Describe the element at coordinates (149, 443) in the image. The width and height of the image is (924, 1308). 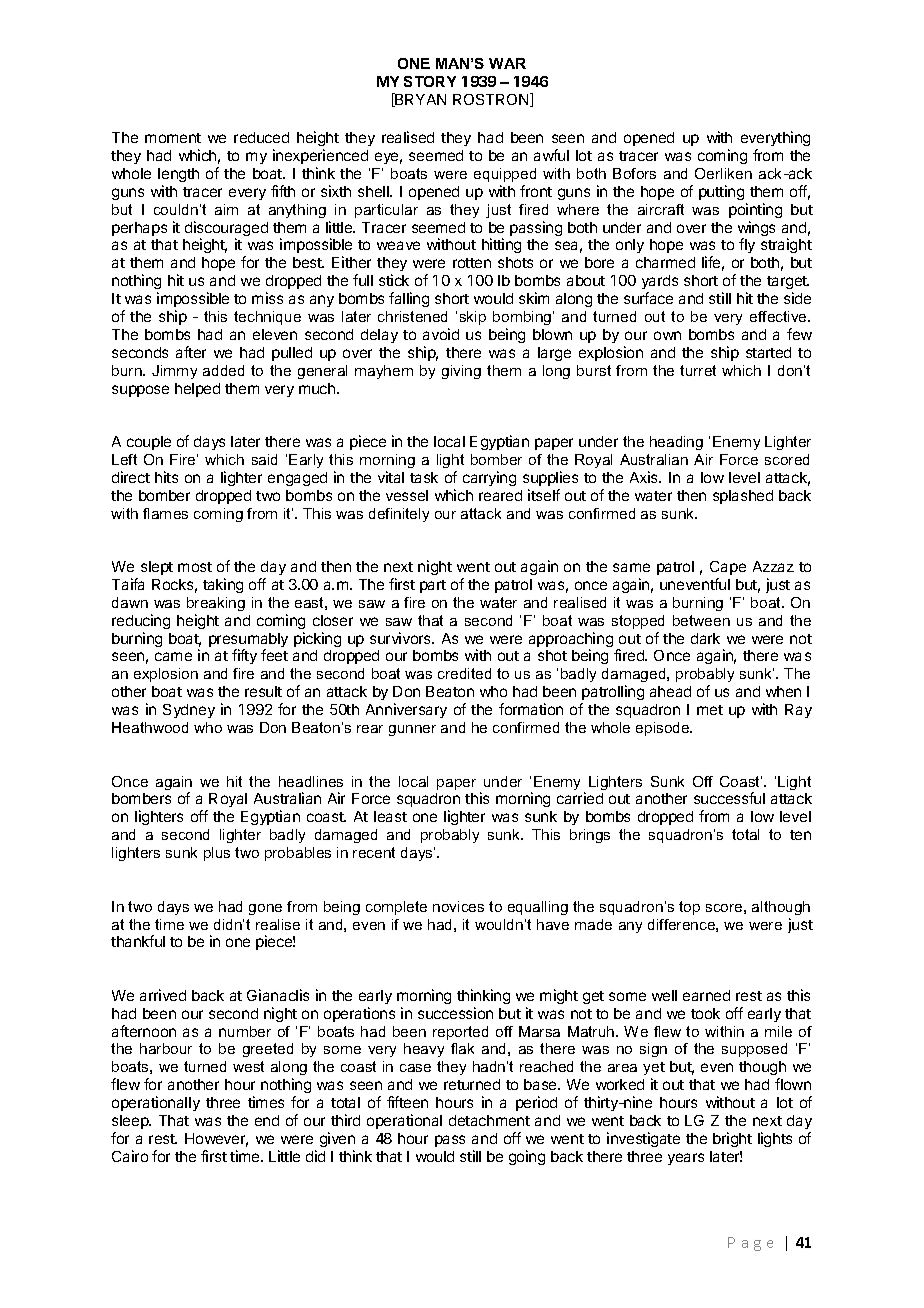
I see `couple` at that location.
